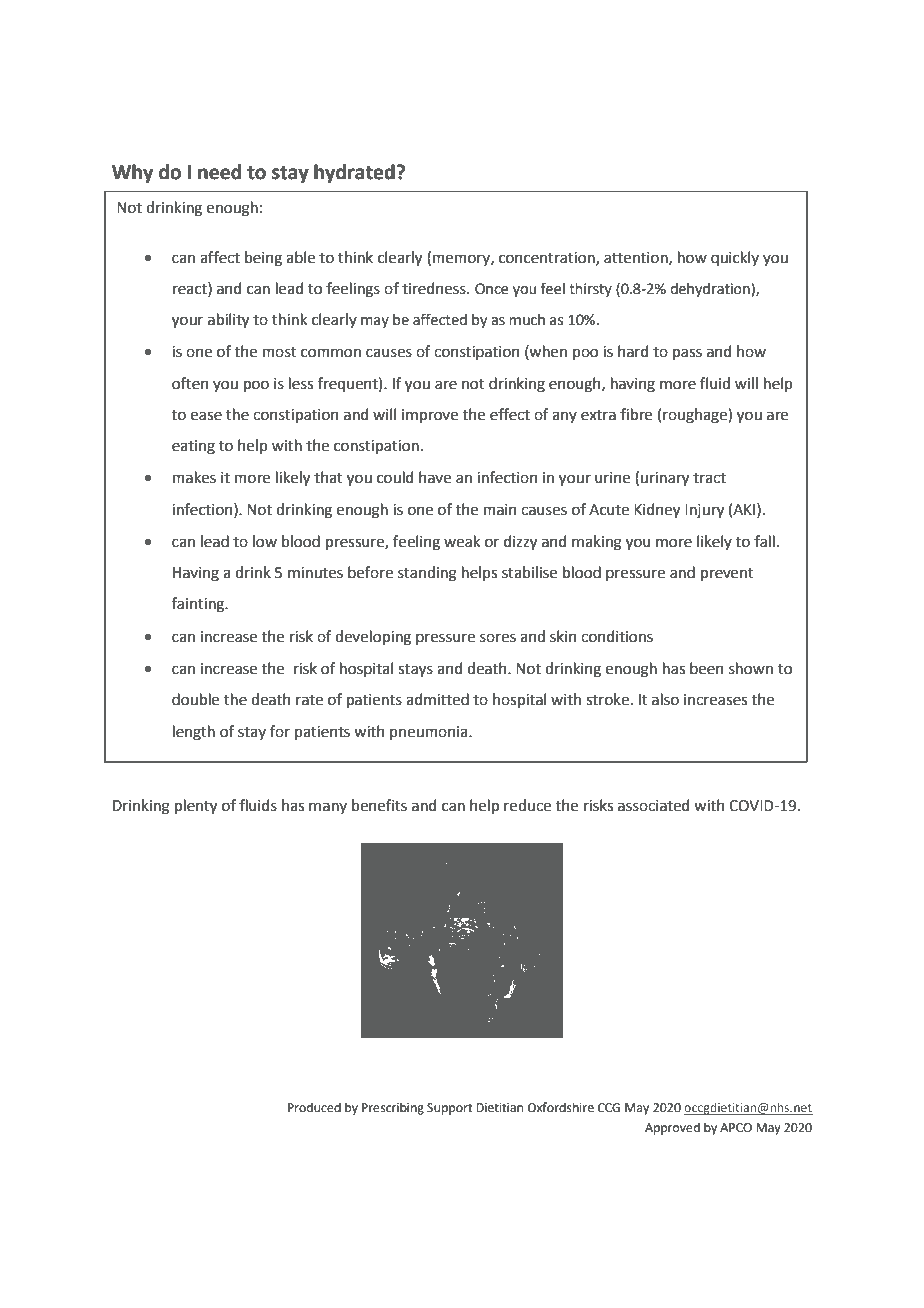 This page has width=924, height=1308. What do you see at coordinates (672, 1128) in the page?
I see `Approved` at bounding box center [672, 1128].
